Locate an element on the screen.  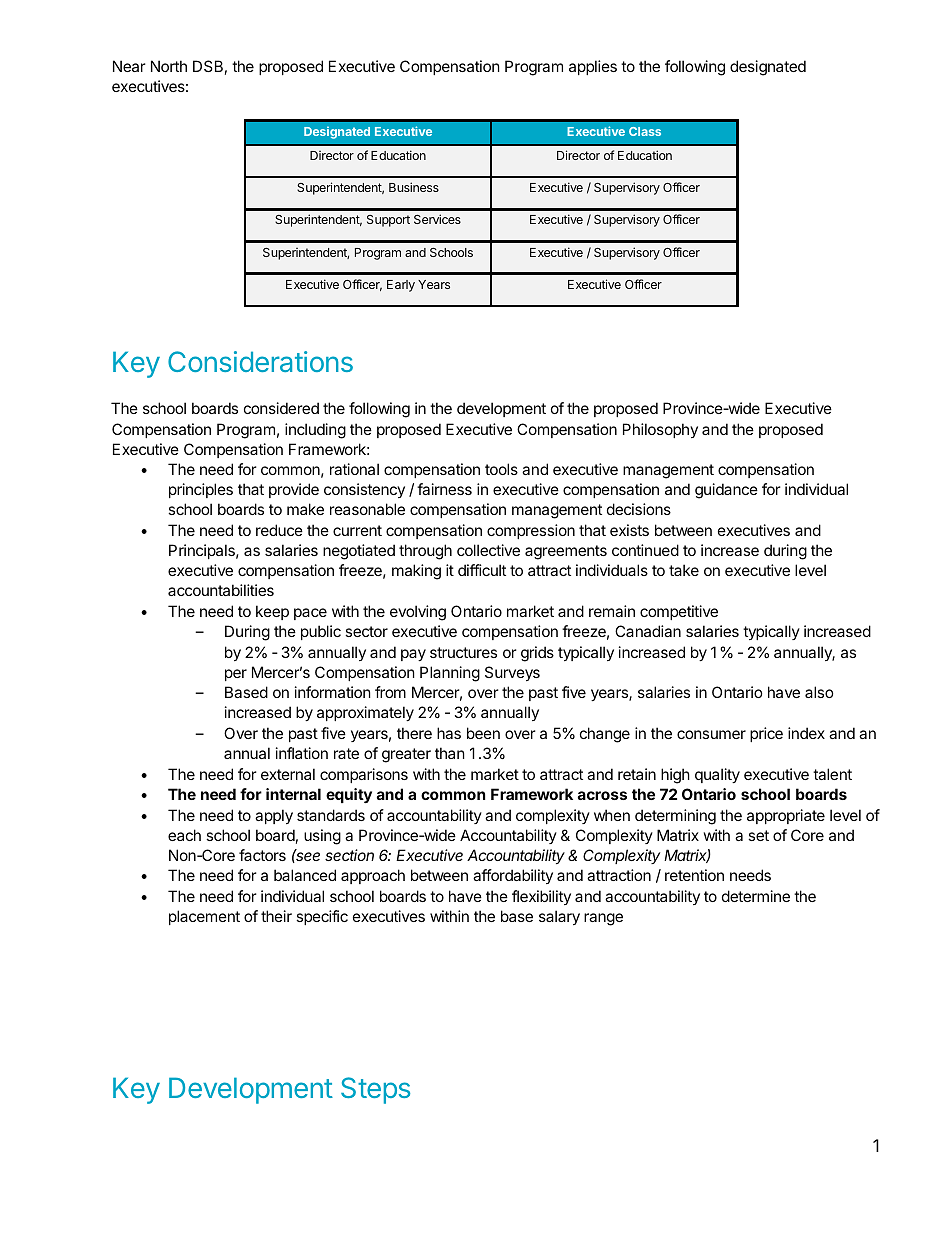
accountabilities is located at coordinates (221, 590).
